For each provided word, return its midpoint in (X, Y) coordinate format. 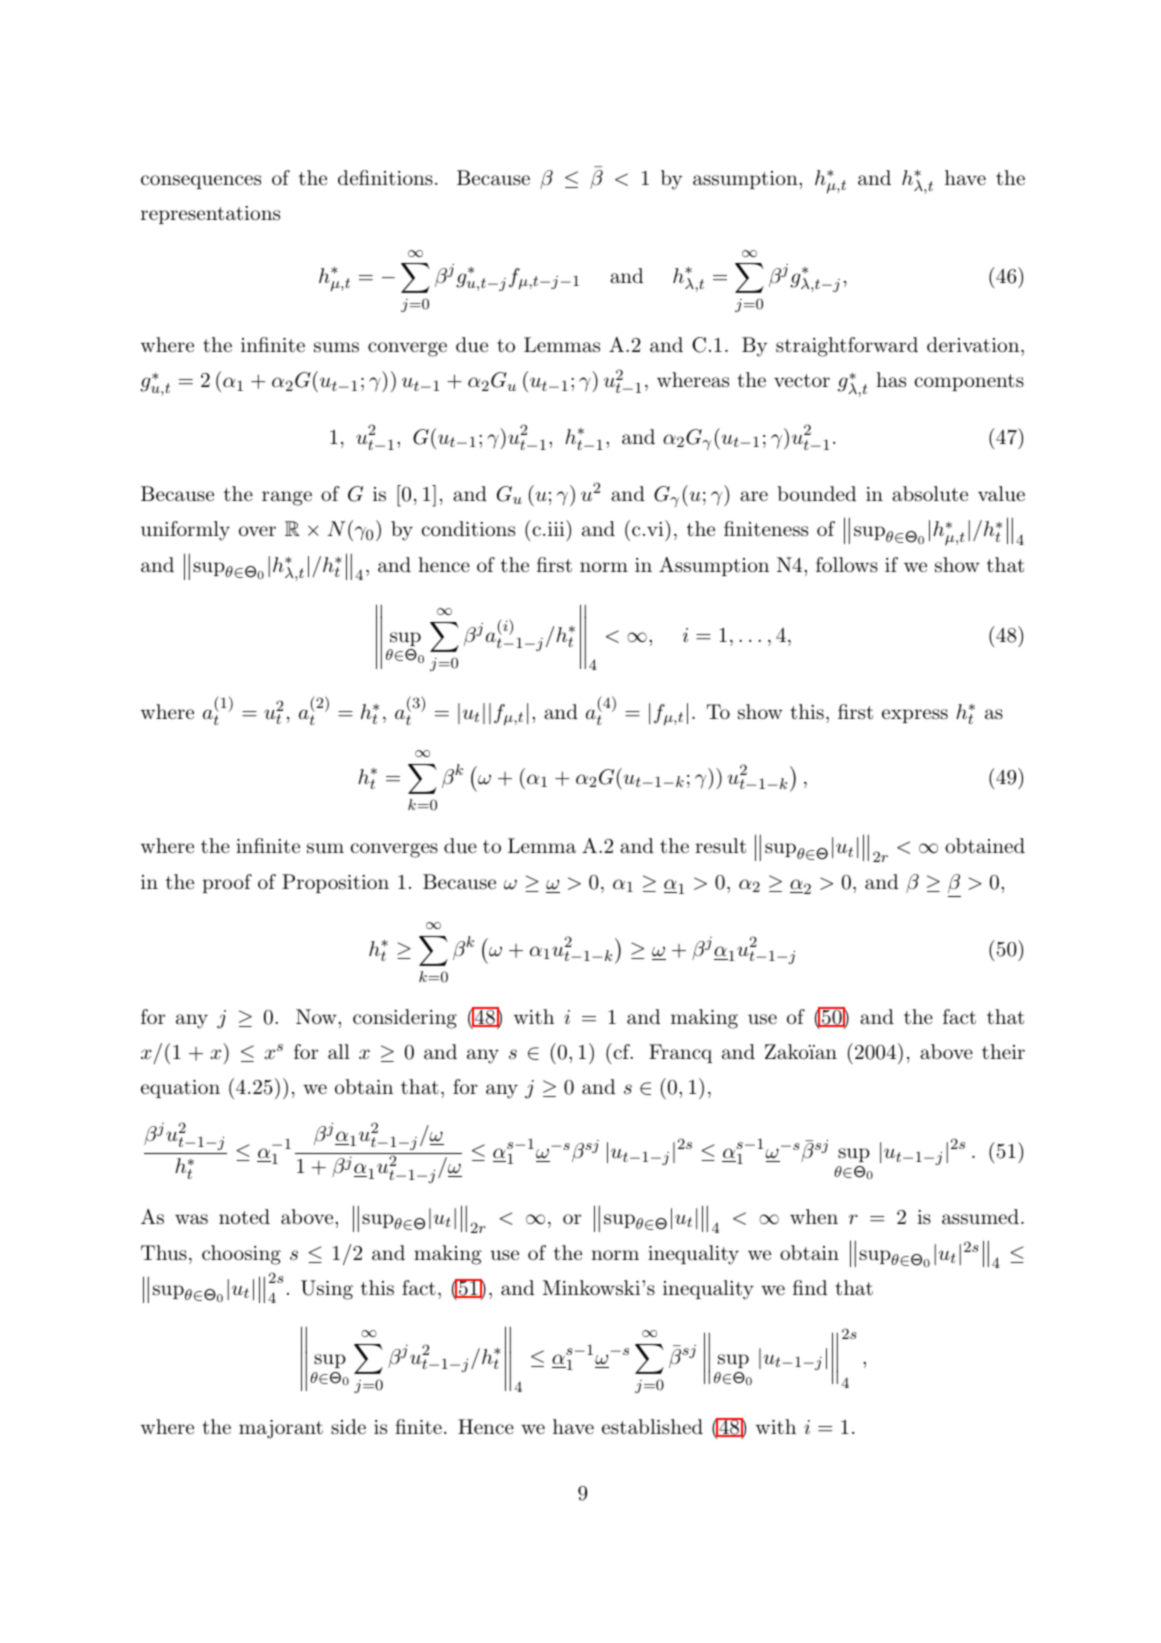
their (1003, 1051)
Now (317, 1016)
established (652, 1427)
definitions (385, 177)
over (257, 531)
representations (210, 215)
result (720, 846)
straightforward (847, 347)
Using (327, 1290)
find (810, 1287)
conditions (468, 529)
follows (847, 564)
